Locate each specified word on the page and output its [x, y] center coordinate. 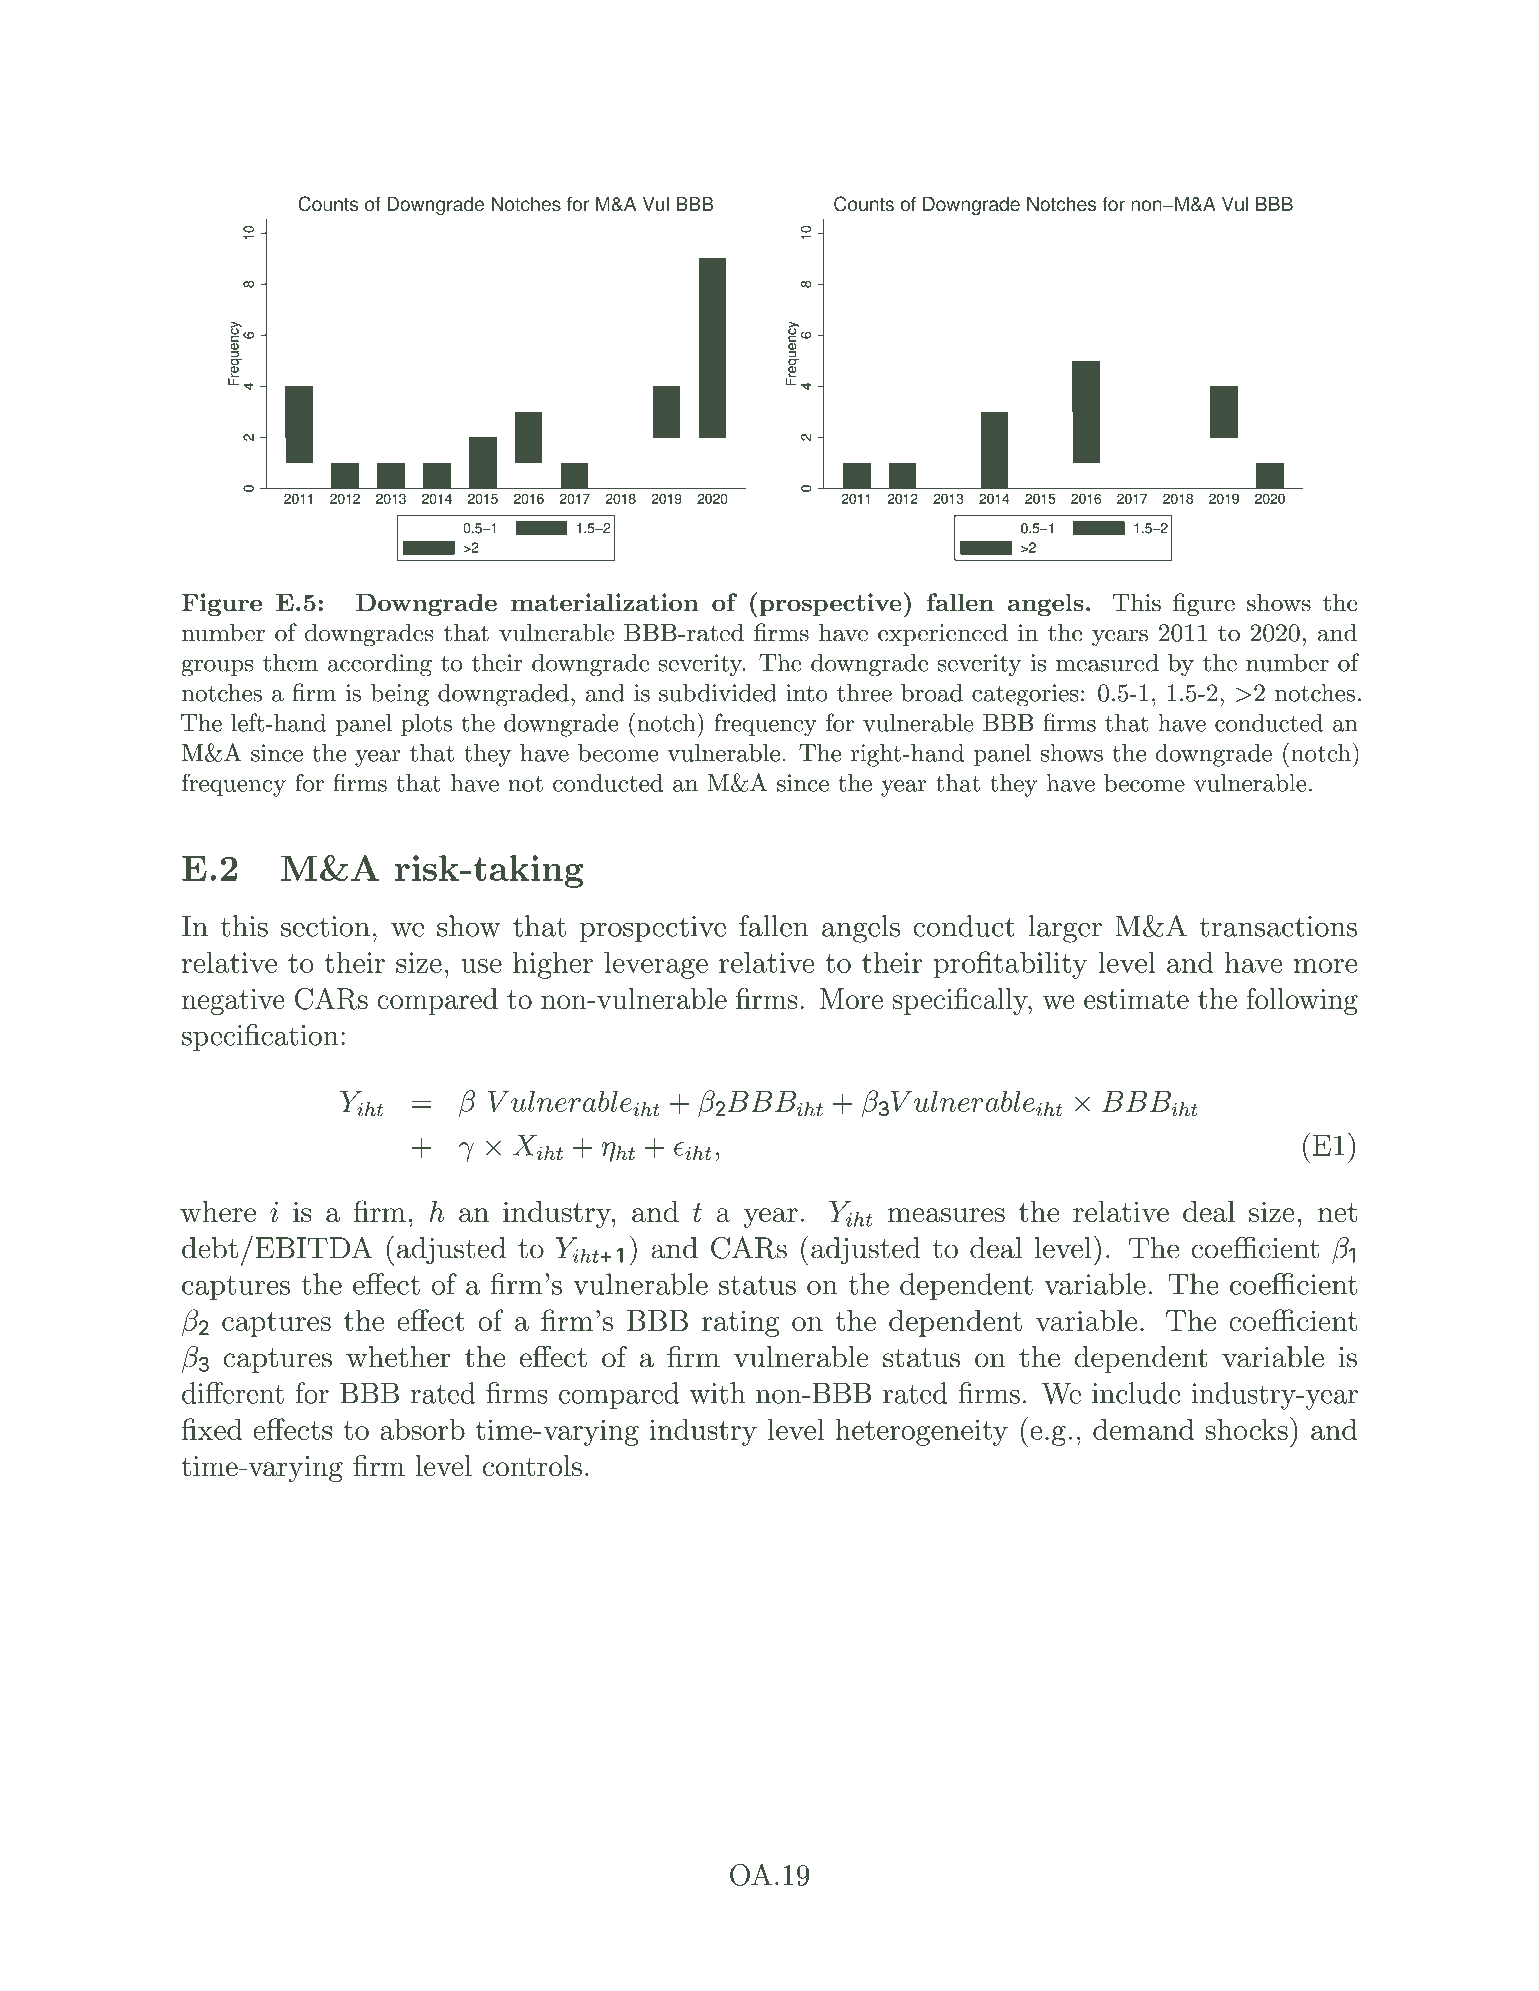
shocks [1246, 1429]
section [325, 926]
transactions [1278, 926]
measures [946, 1215]
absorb [422, 1429]
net [1337, 1212]
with [717, 1393]
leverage [656, 965]
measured [1107, 662]
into [807, 693]
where [218, 1211]
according [380, 665]
